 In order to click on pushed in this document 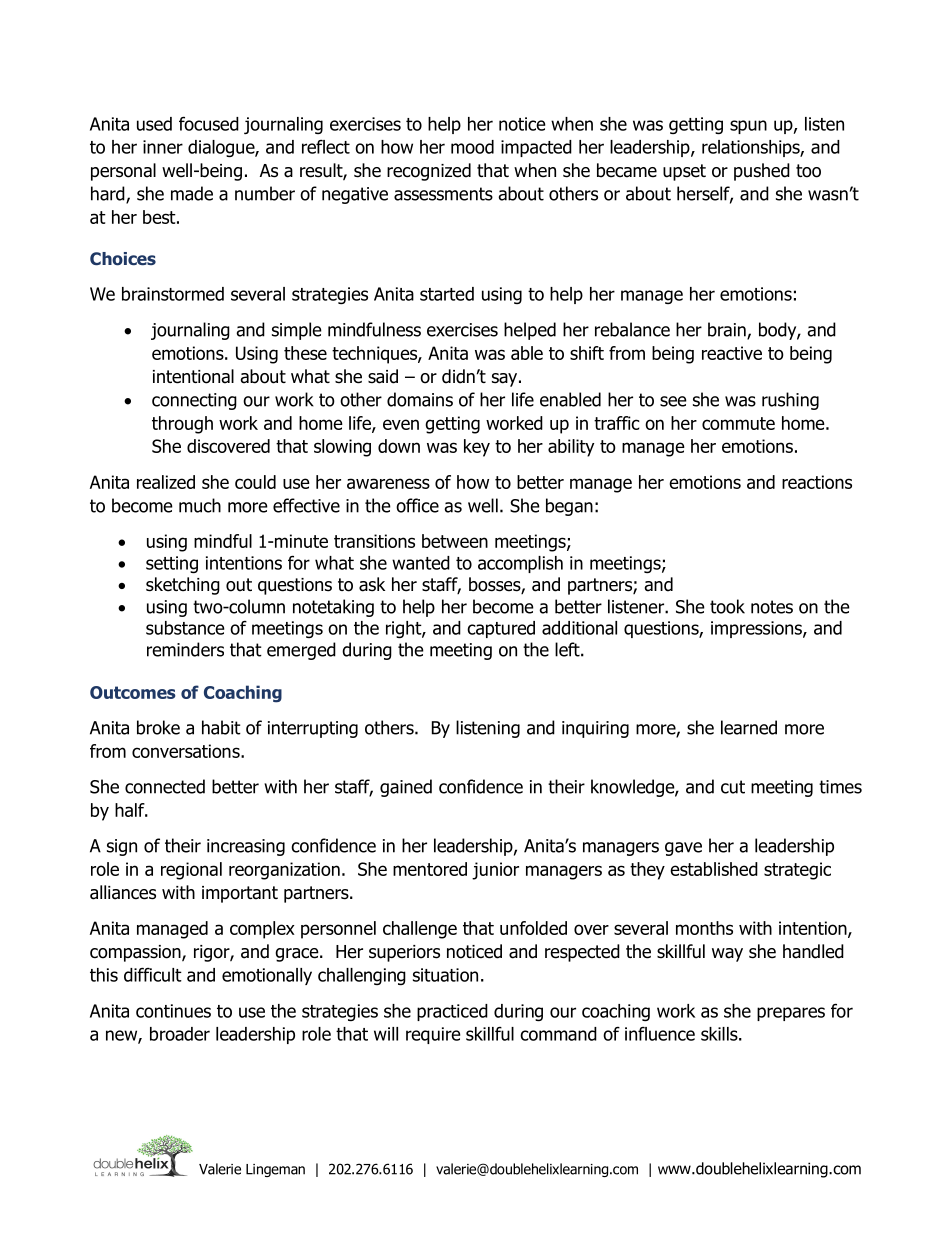, I will do `click(762, 172)`.
